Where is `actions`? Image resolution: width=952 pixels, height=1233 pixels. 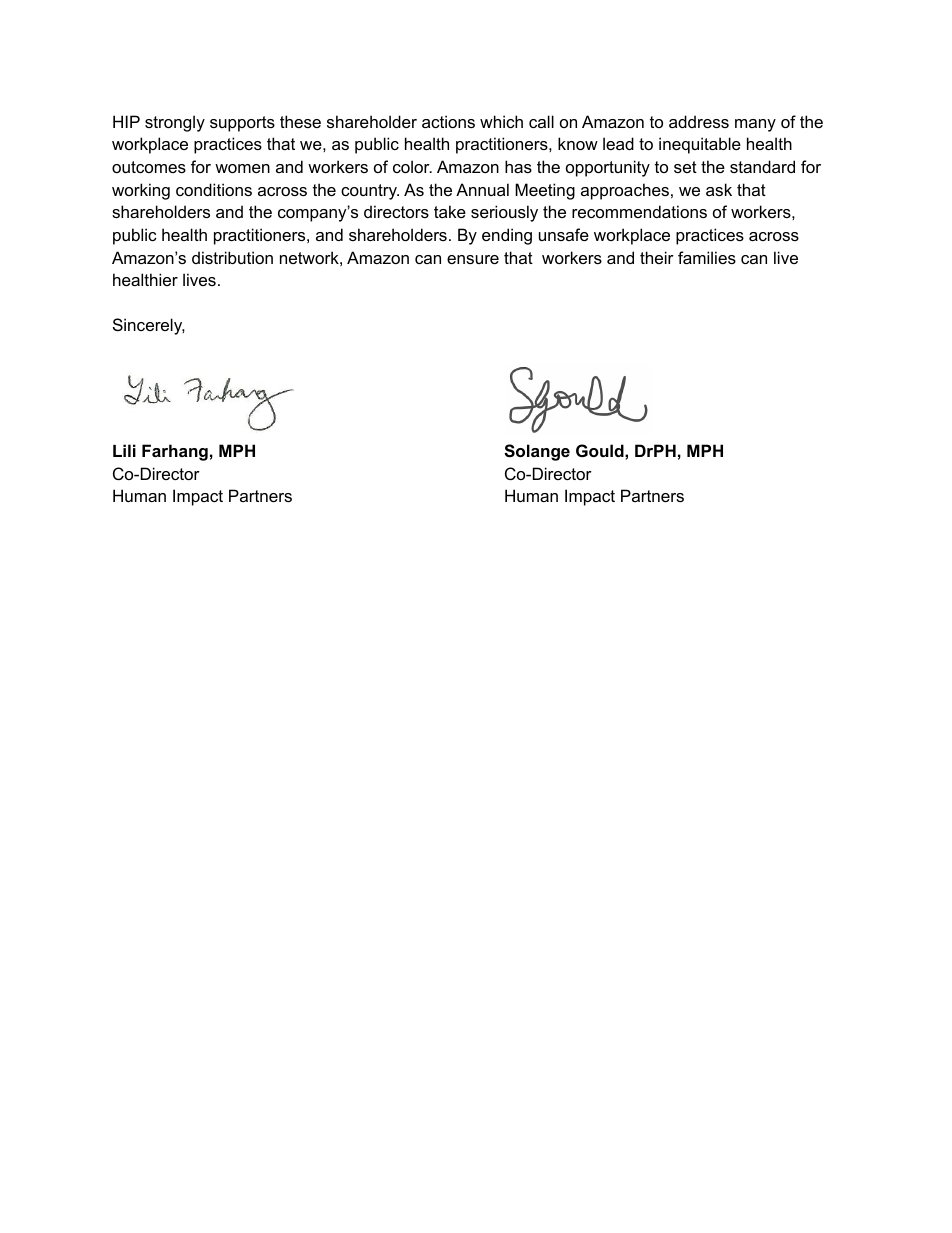 actions is located at coordinates (448, 121).
